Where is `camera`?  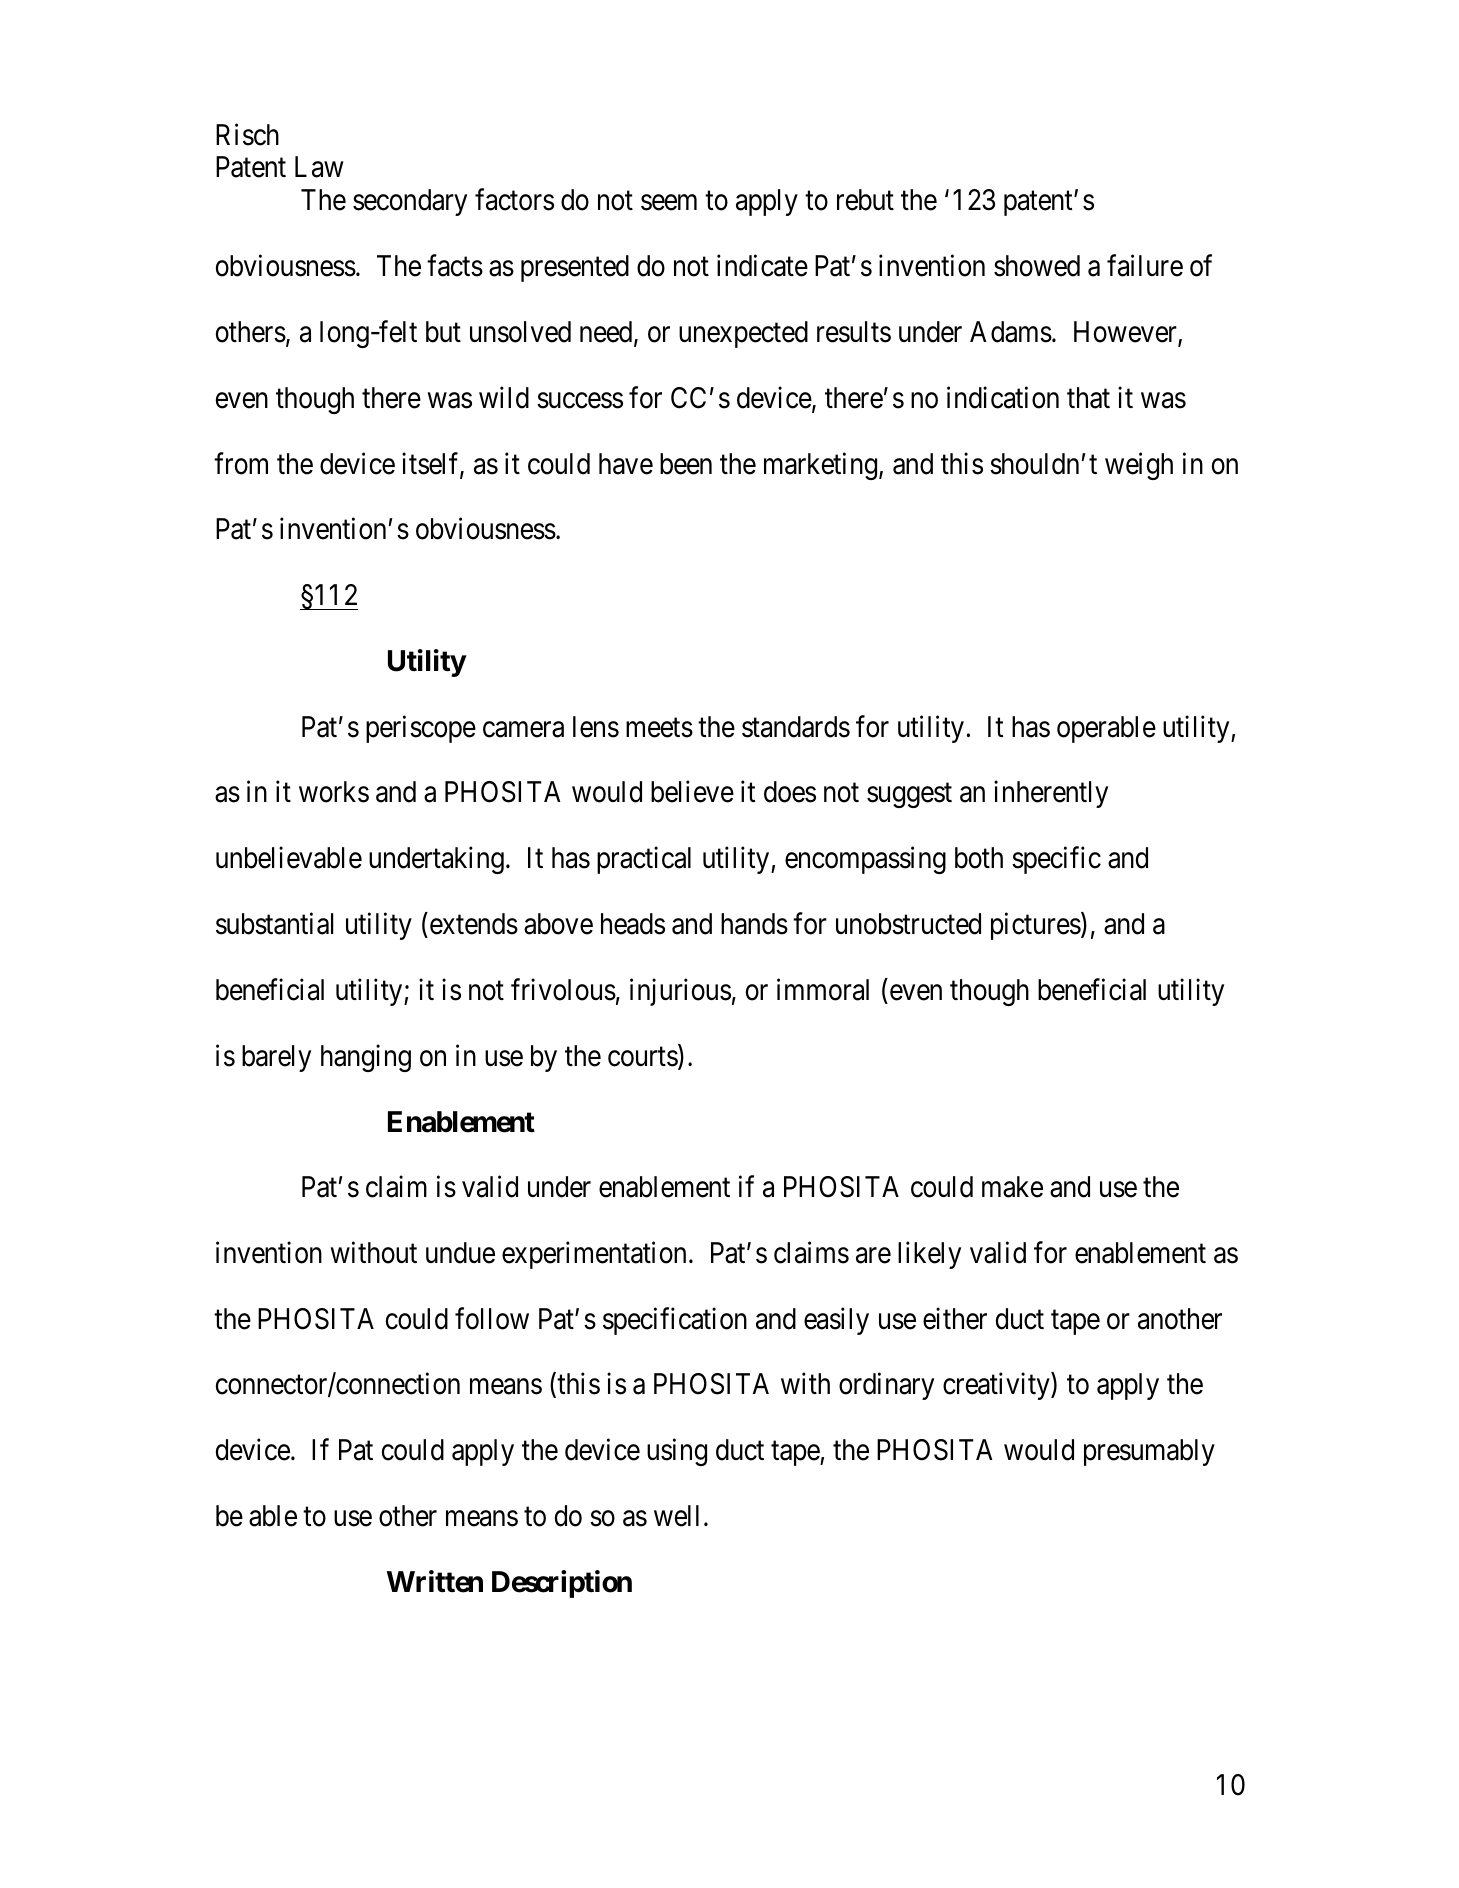
camera is located at coordinates (523, 730).
